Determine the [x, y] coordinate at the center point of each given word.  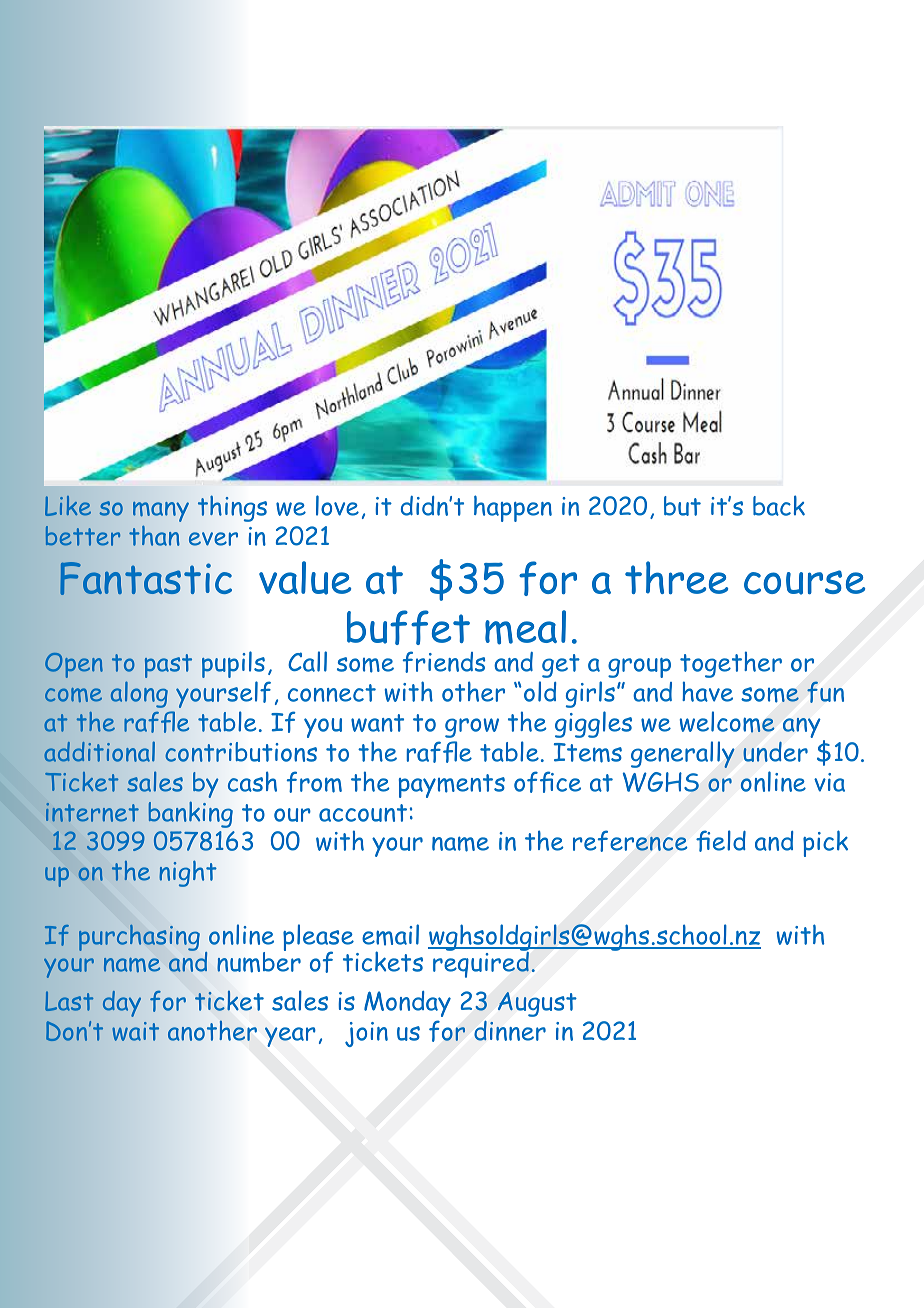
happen [513, 508]
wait [135, 1031]
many [161, 511]
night [188, 873]
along [139, 694]
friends [444, 662]
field [721, 841]
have [707, 691]
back [779, 505]
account [363, 813]
